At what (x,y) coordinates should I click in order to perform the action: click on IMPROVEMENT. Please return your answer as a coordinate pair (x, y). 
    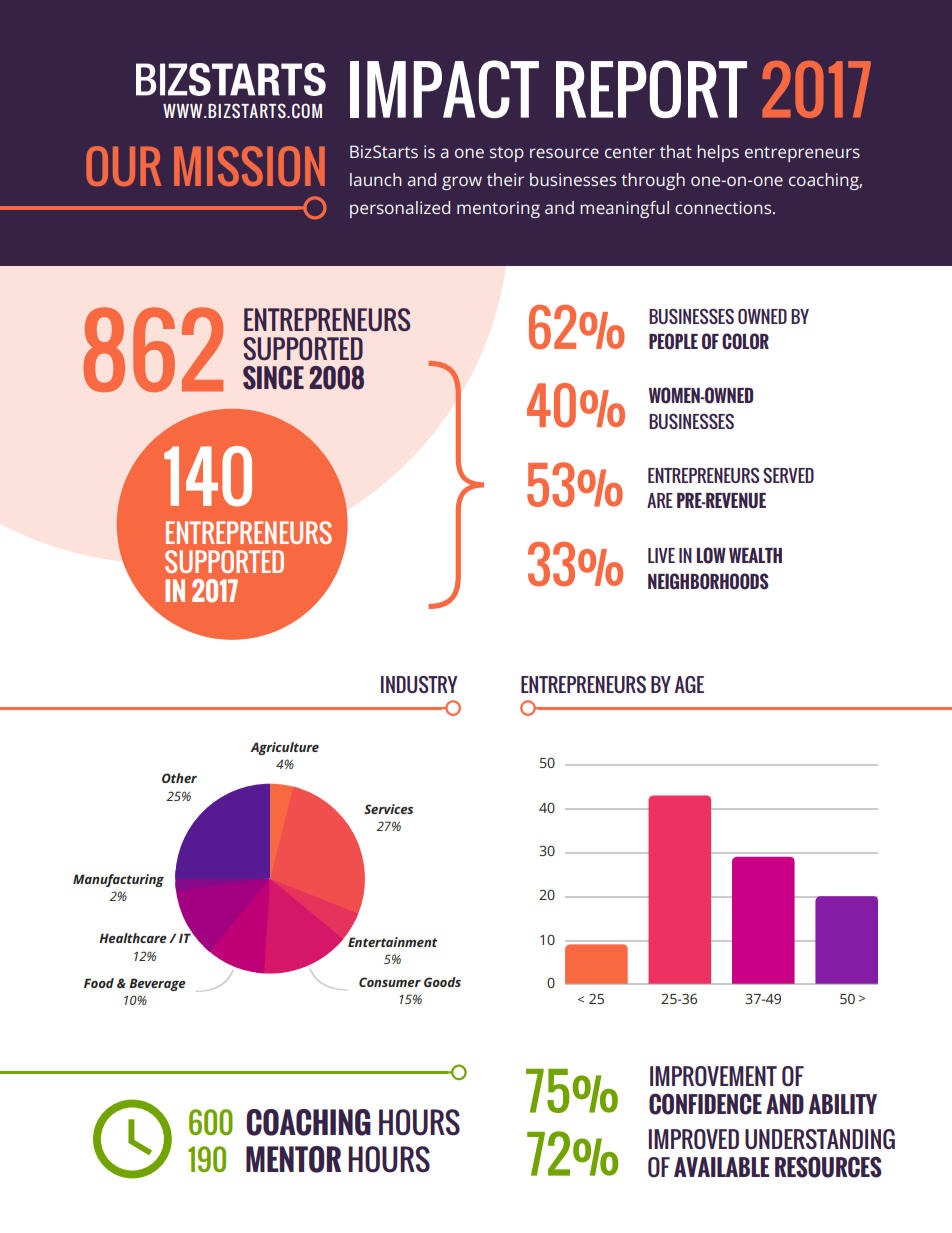
    Looking at the image, I should click on (713, 1076).
